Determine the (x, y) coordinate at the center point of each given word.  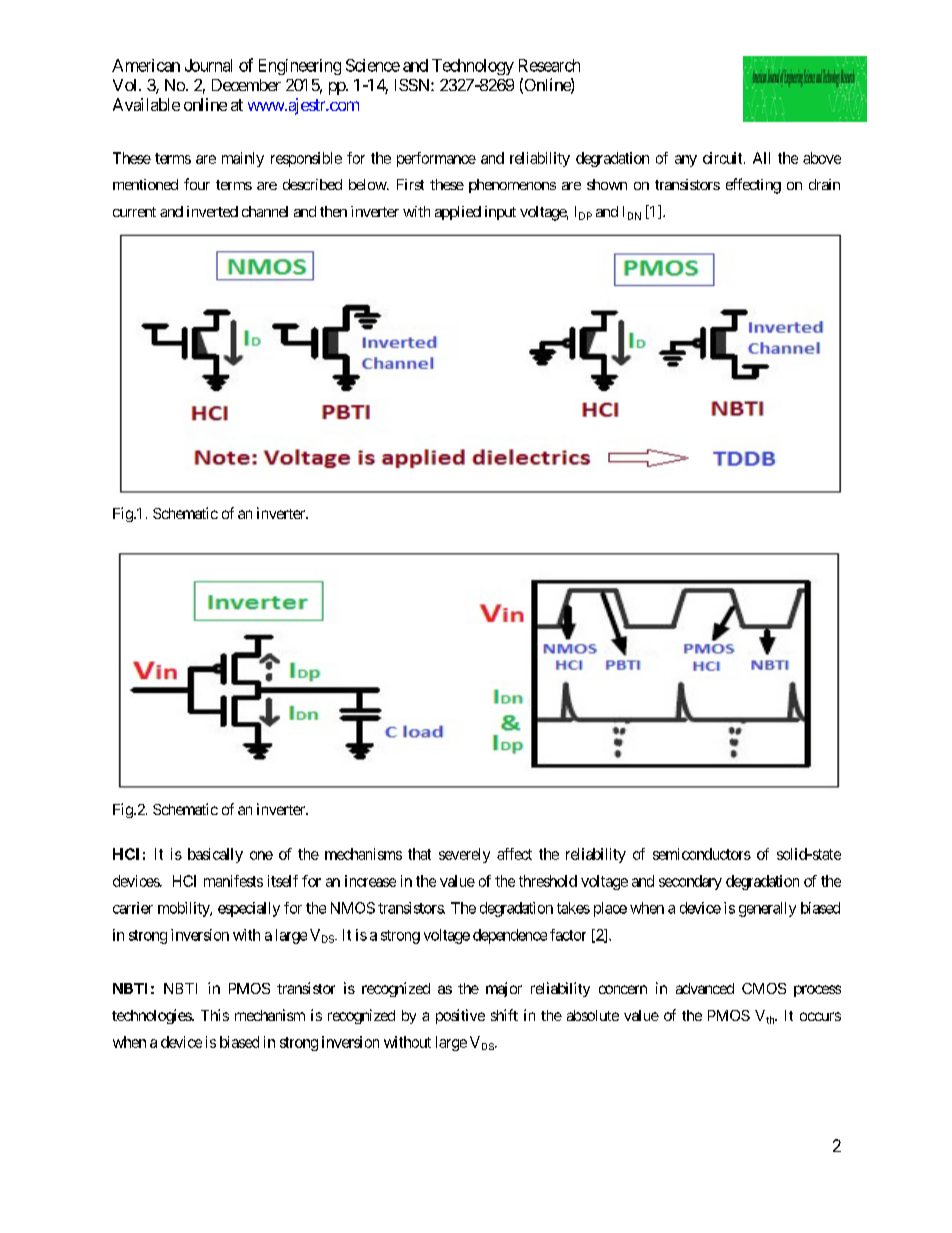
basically (215, 855)
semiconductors (702, 854)
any (686, 161)
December (246, 85)
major (504, 989)
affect (514, 854)
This (215, 1015)
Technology (473, 67)
